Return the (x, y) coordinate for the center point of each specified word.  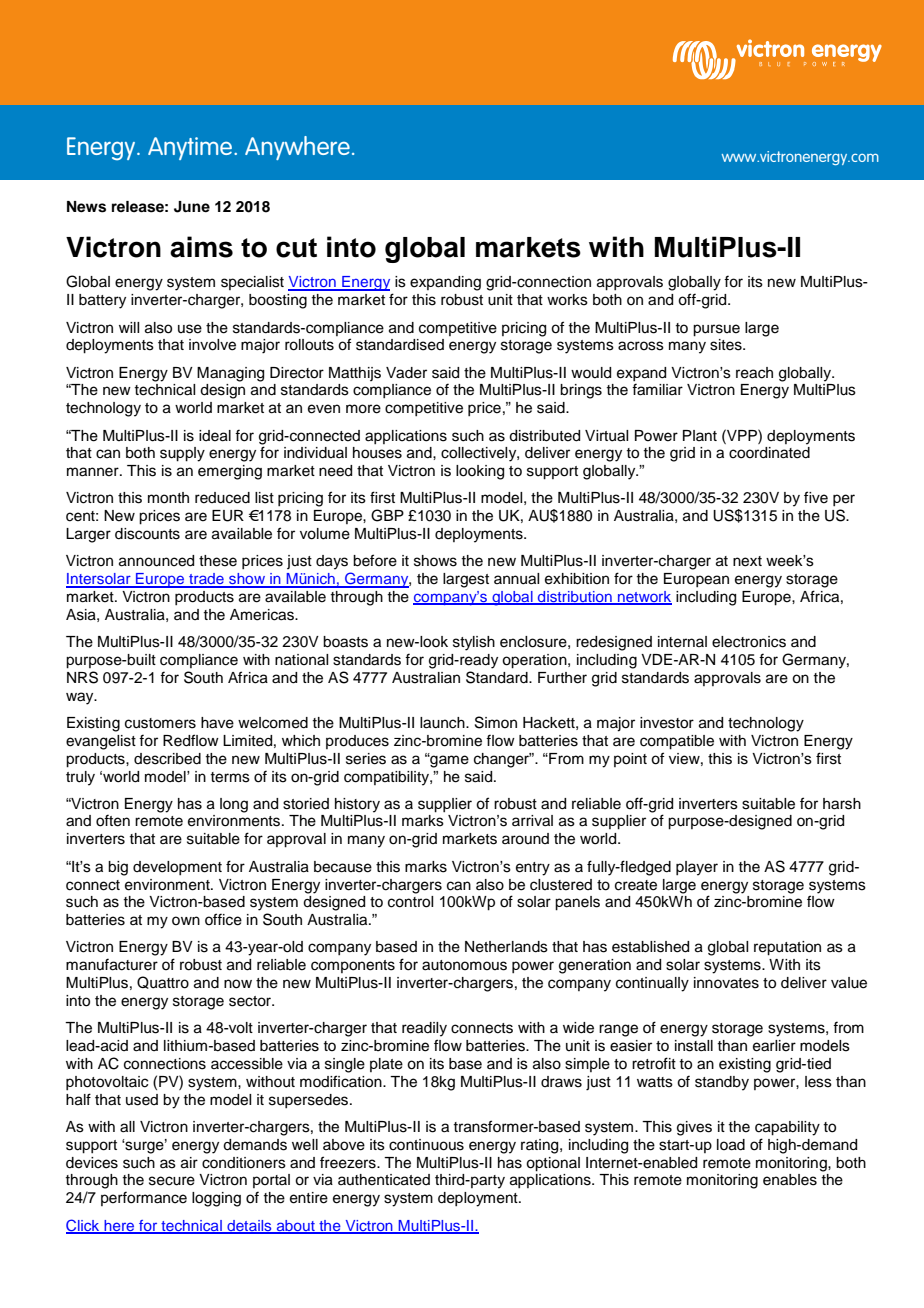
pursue (716, 330)
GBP (387, 515)
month (168, 498)
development (177, 868)
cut (296, 248)
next (747, 561)
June (192, 207)
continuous (426, 1145)
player (697, 868)
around (525, 839)
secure (172, 1181)
